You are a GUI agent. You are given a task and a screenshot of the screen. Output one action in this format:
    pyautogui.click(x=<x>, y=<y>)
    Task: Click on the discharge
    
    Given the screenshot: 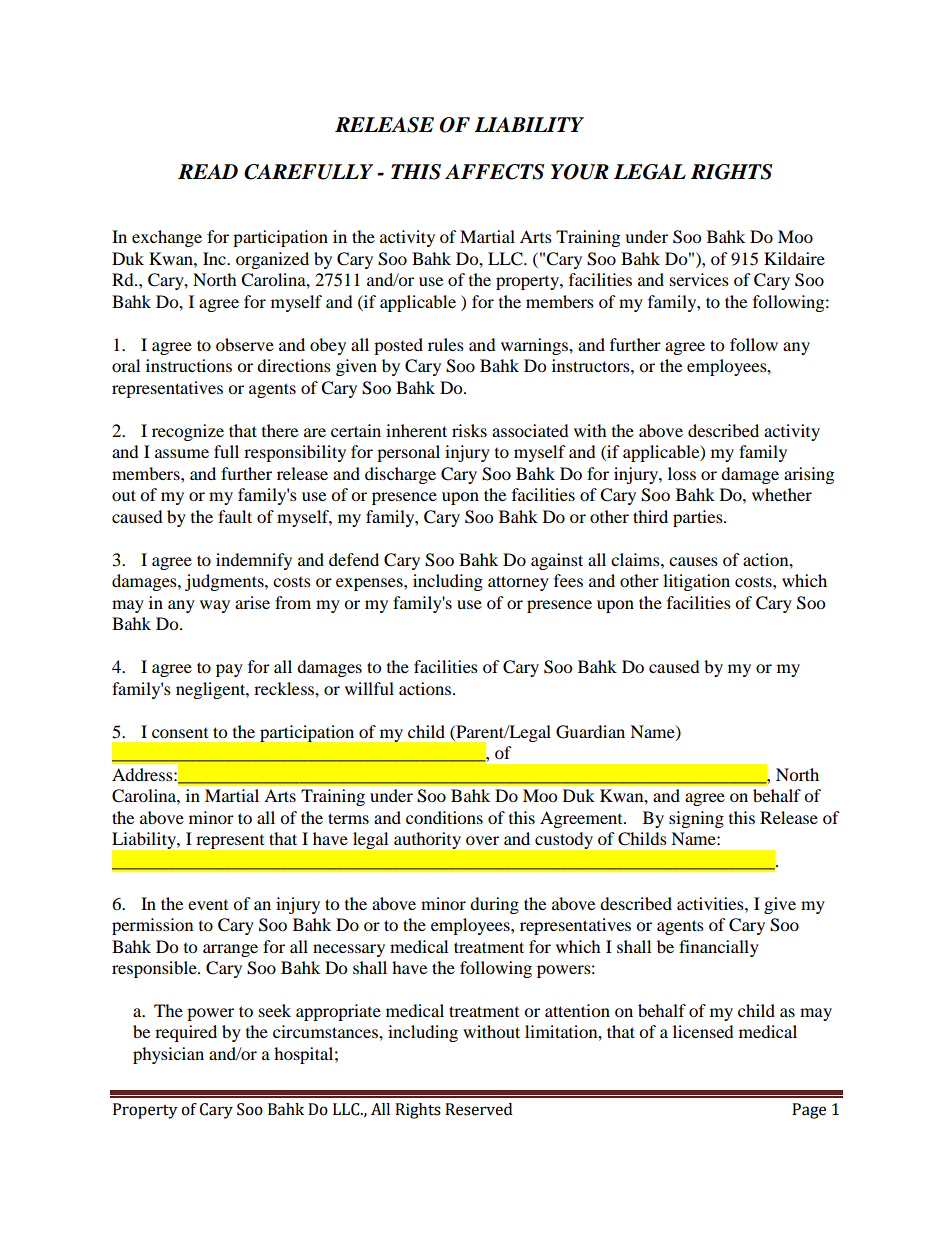 What is the action you would take?
    pyautogui.click(x=400, y=475)
